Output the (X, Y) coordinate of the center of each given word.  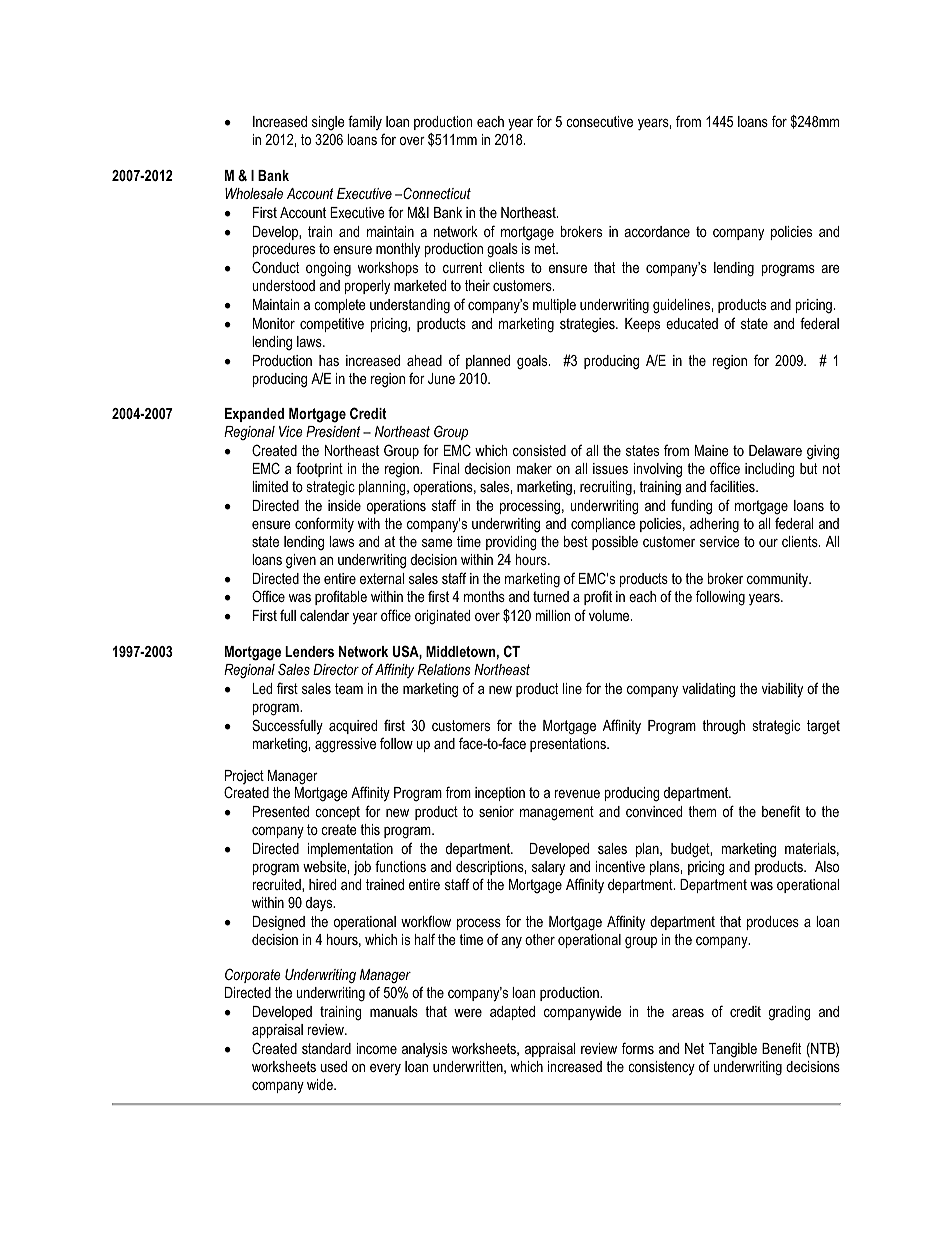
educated (692, 323)
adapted (512, 1013)
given (301, 561)
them (702, 811)
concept (337, 813)
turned (551, 596)
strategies (588, 325)
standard (326, 1048)
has (329, 360)
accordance (657, 231)
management (557, 813)
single (328, 123)
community (779, 580)
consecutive (599, 121)
